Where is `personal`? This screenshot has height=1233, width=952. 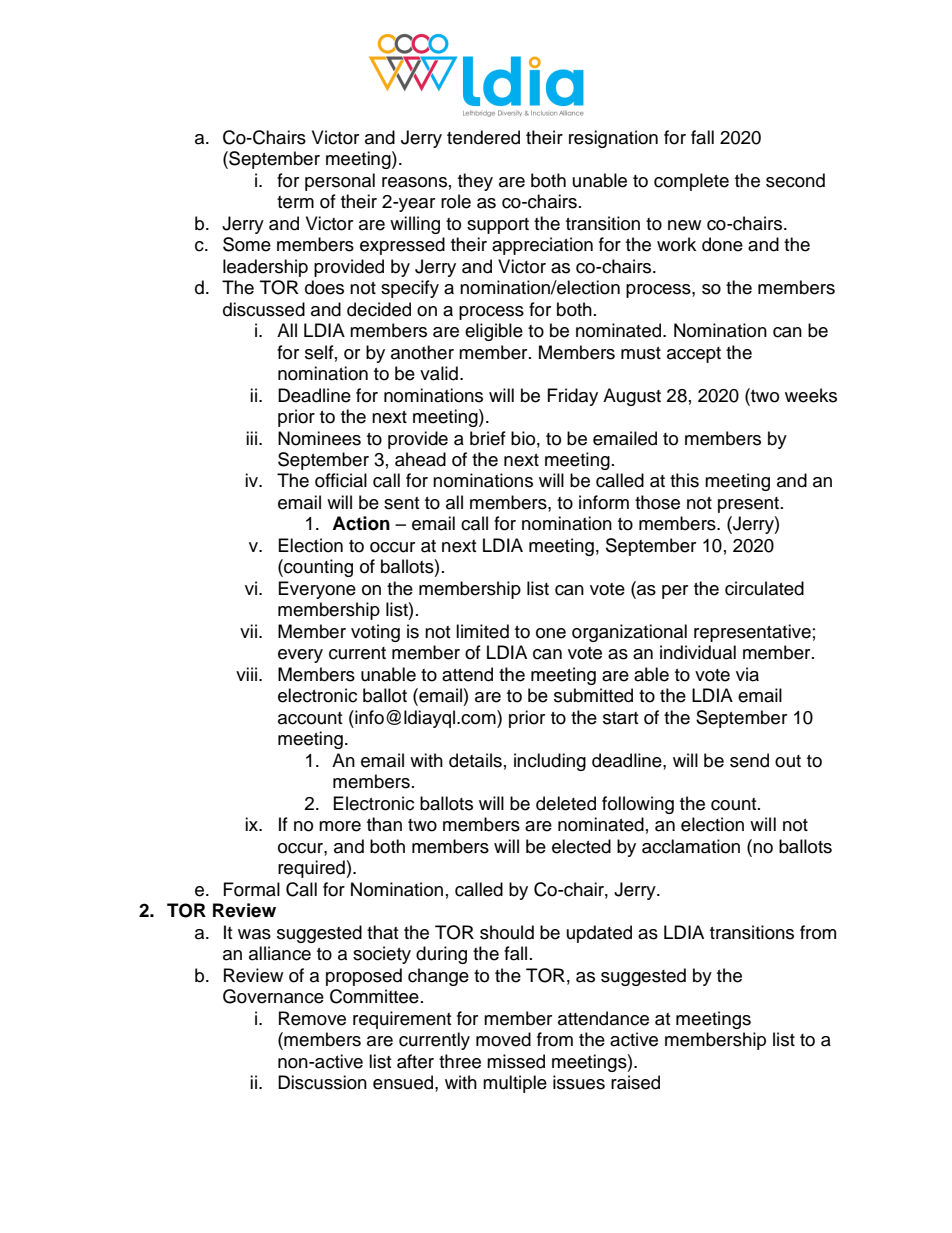 personal is located at coordinates (340, 182).
